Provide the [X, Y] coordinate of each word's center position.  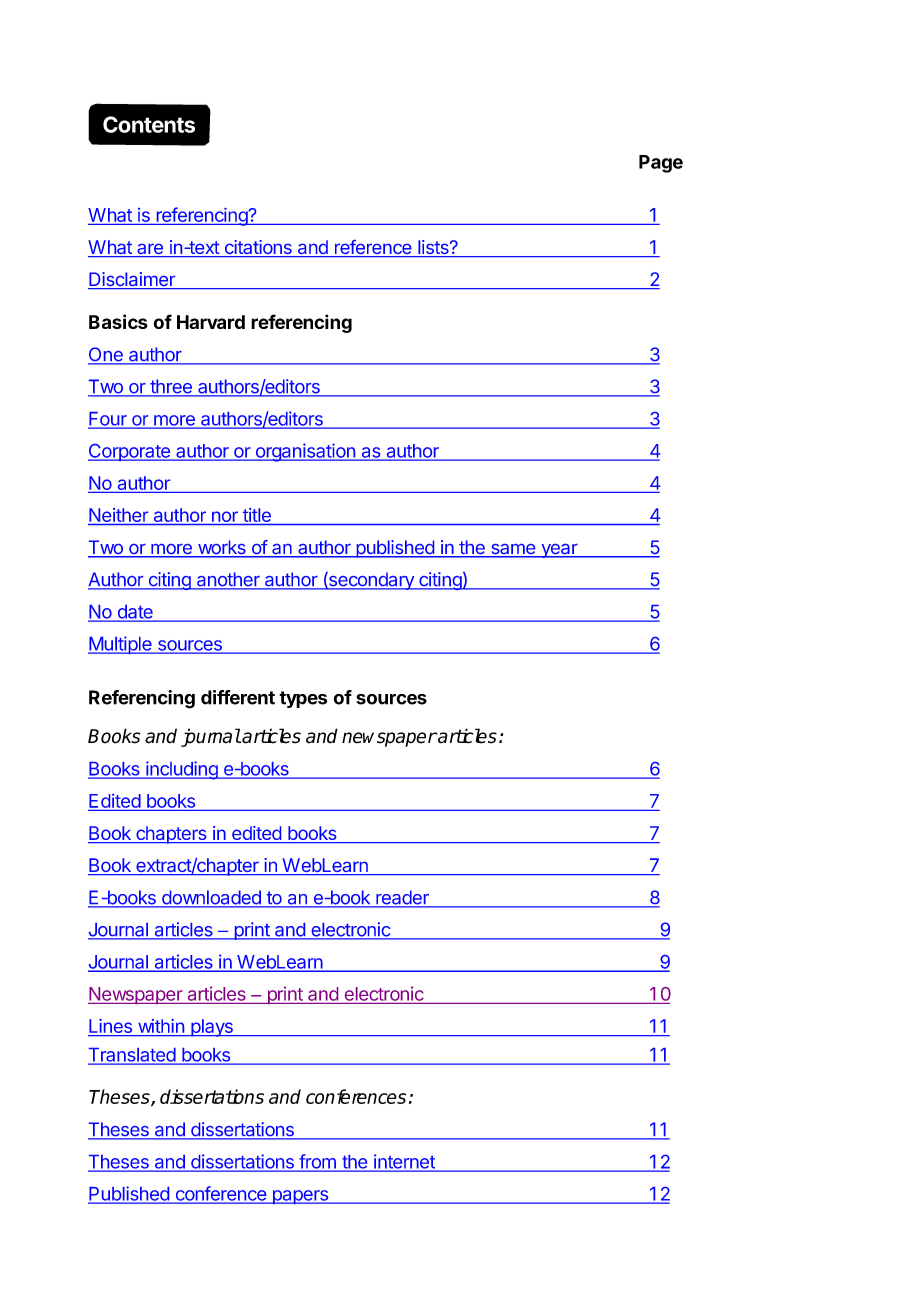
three [171, 387]
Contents [149, 124]
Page [661, 164]
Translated [132, 1056]
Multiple [121, 645]
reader [402, 898]
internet [404, 1162]
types [303, 699]
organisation [305, 452]
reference [372, 248]
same [513, 550]
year [559, 551]
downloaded [211, 898]
